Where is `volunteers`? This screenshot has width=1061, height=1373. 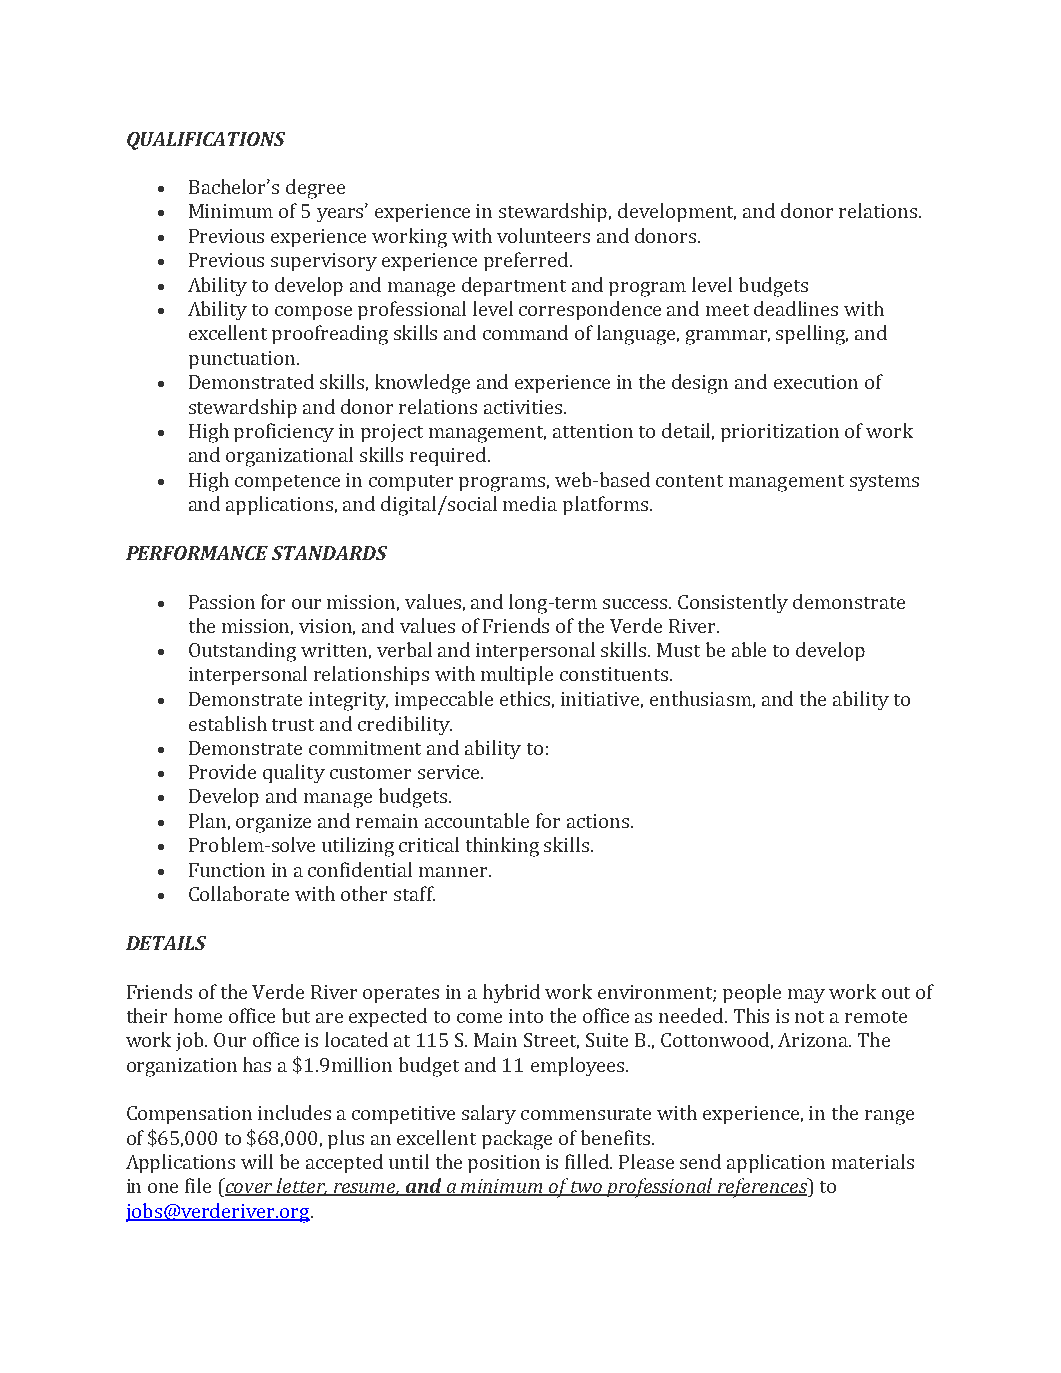 volunteers is located at coordinates (543, 235).
